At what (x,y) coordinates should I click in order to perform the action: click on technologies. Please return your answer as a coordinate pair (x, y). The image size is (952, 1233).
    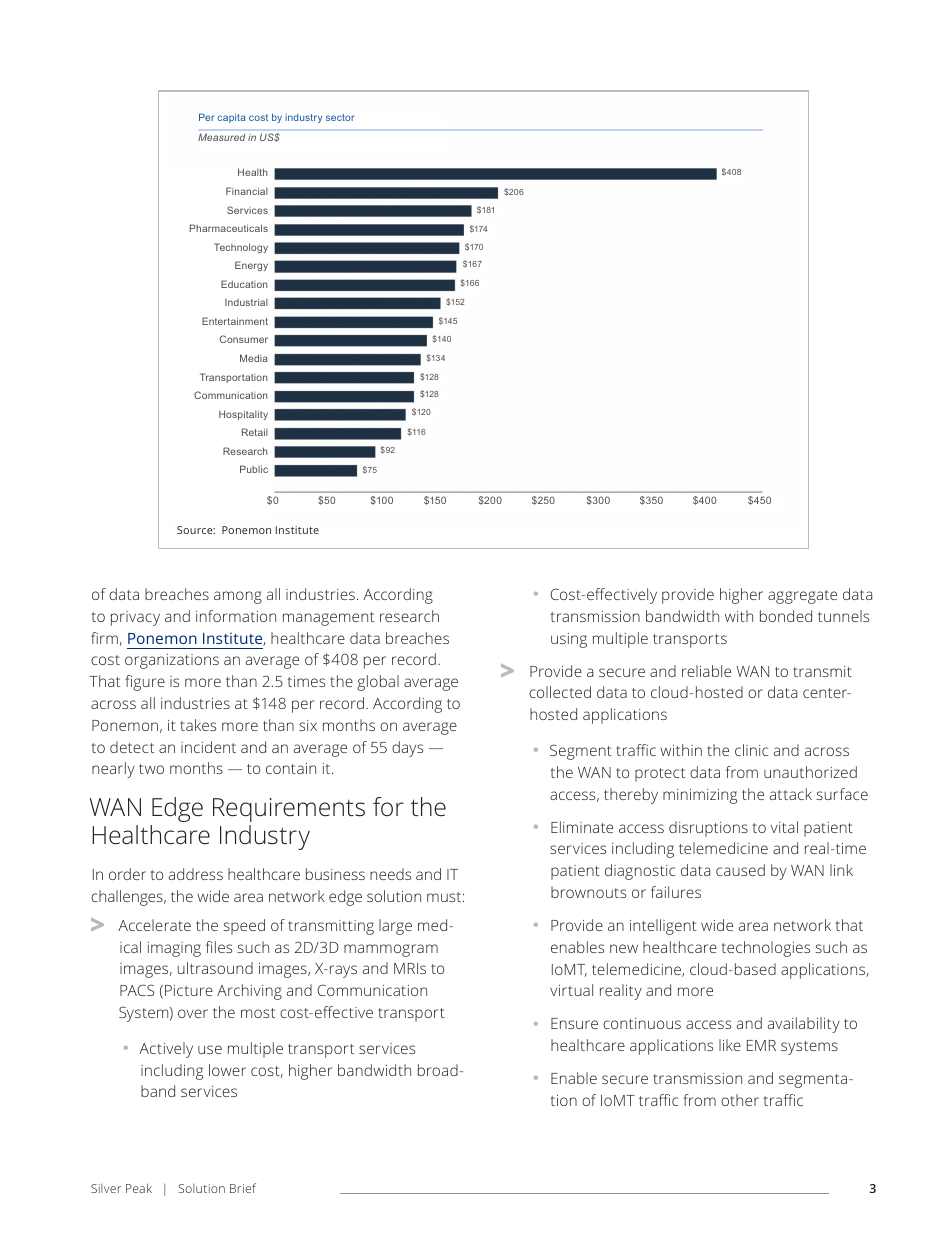
    Looking at the image, I should click on (766, 949).
